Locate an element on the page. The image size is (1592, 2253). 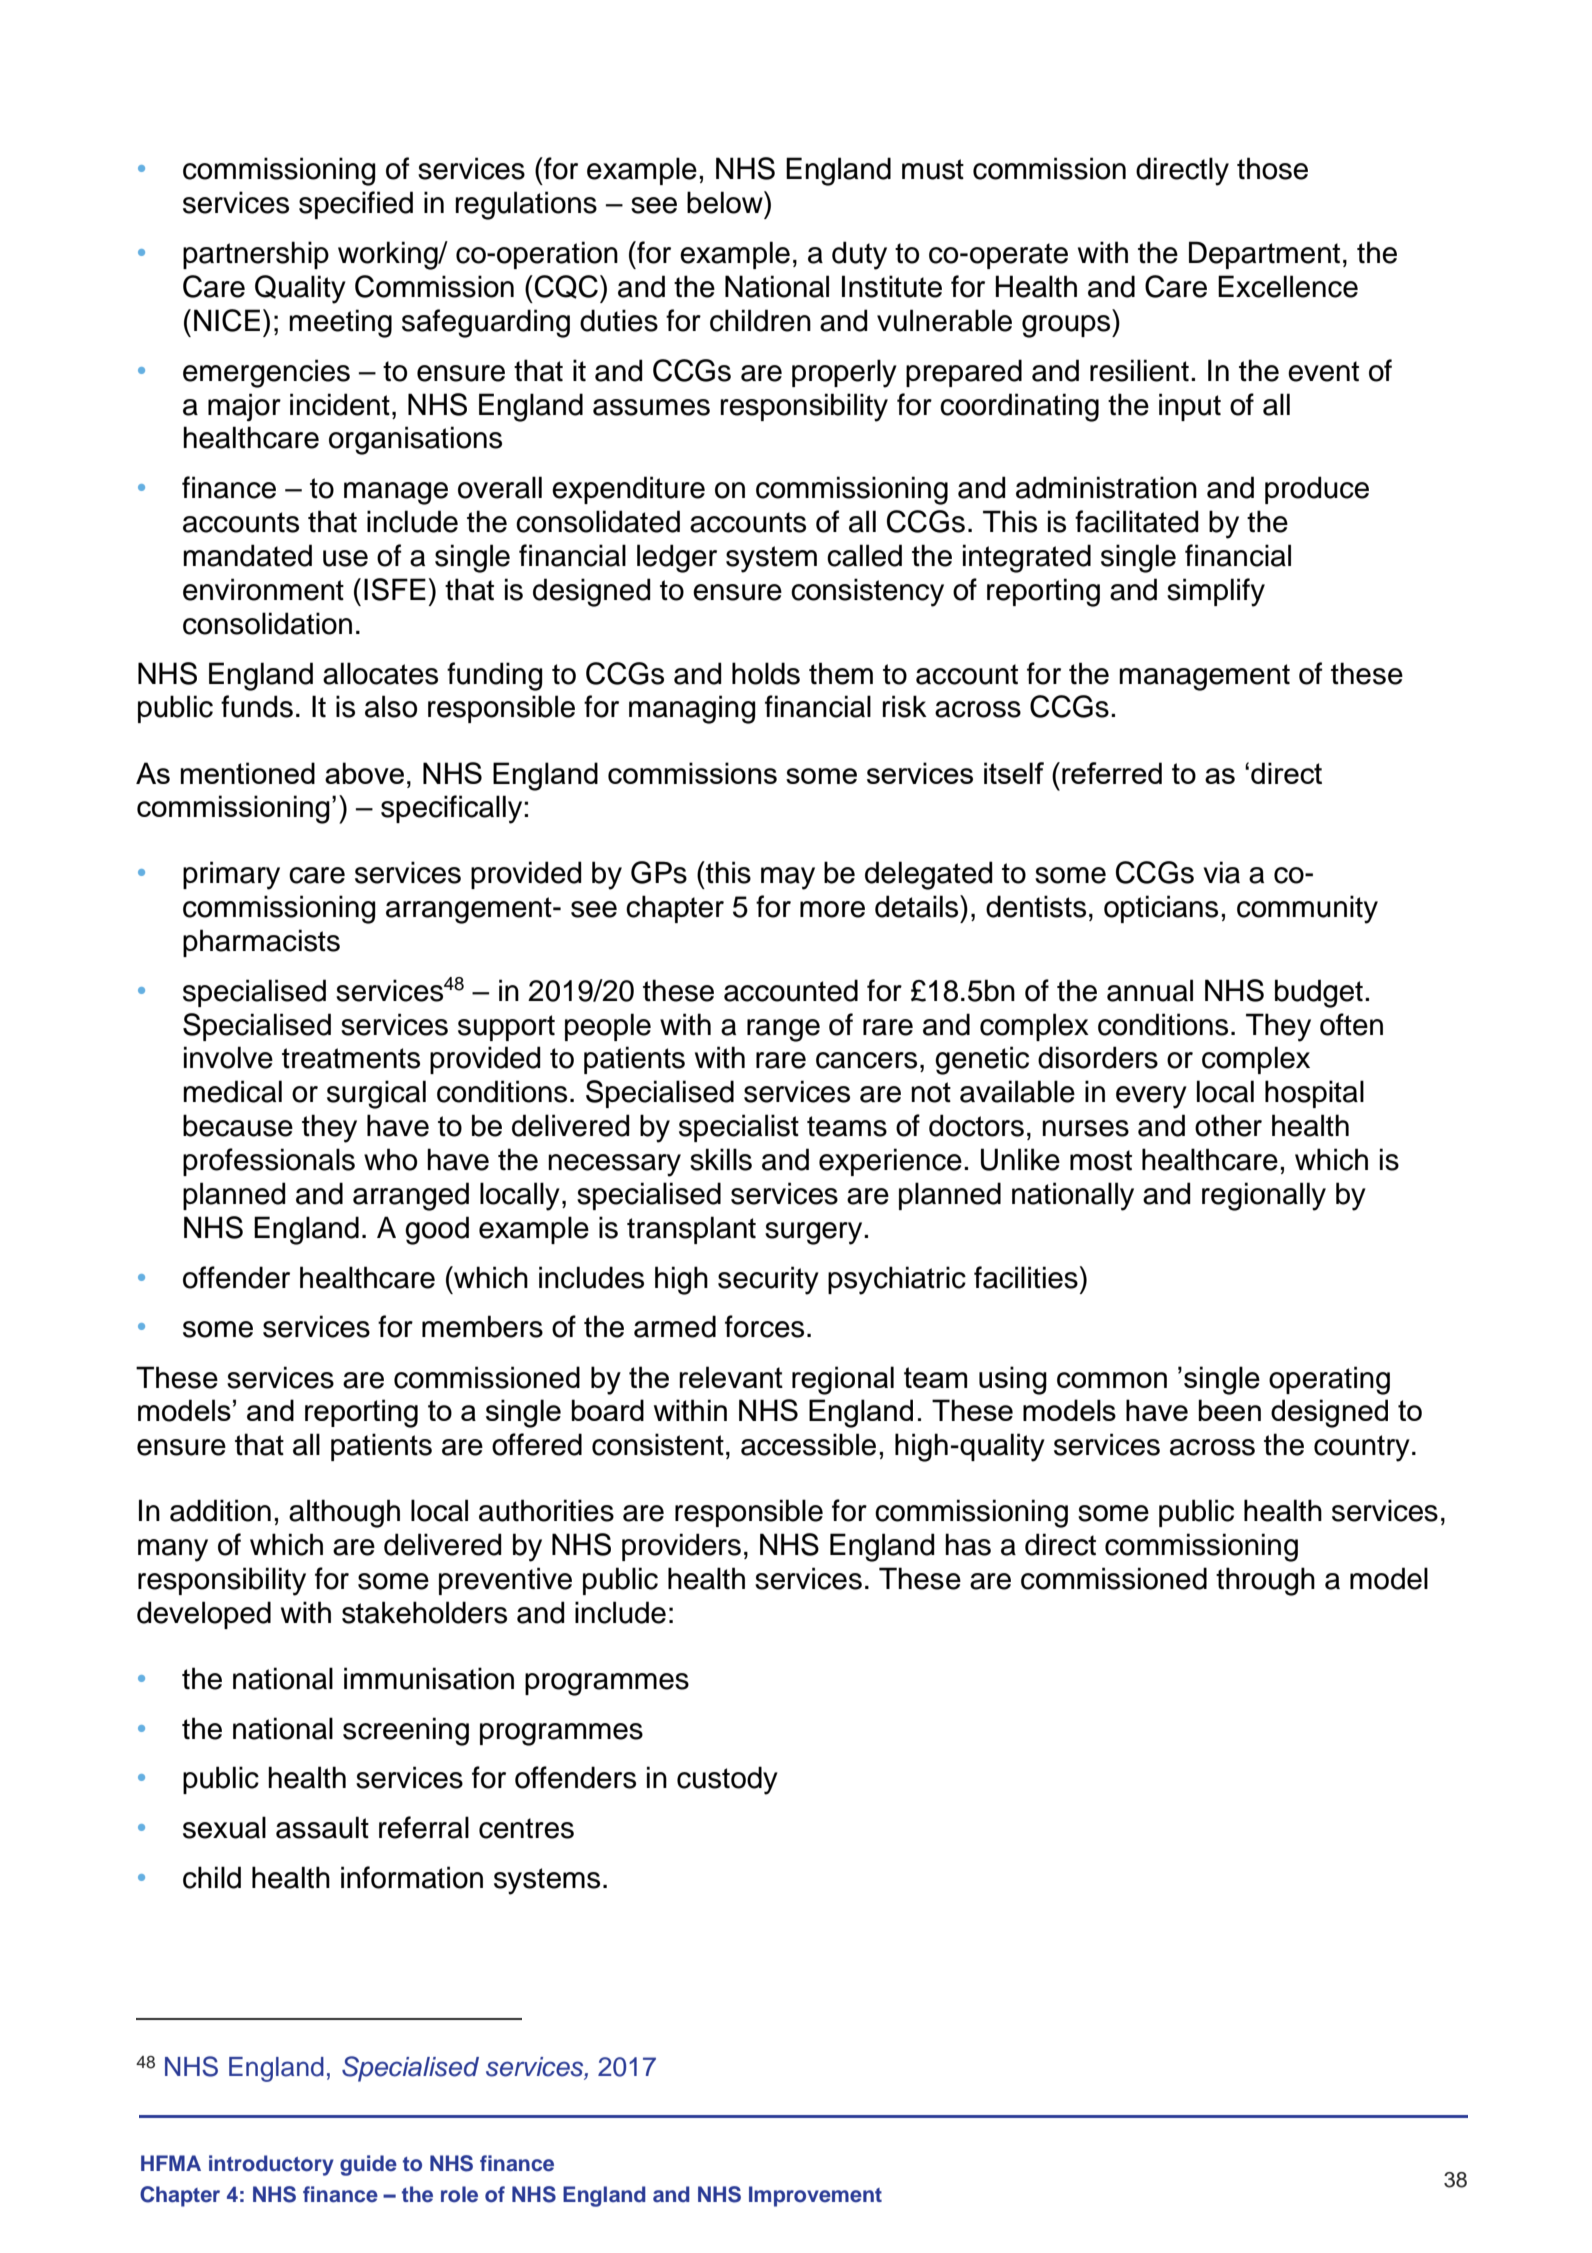
Department is located at coordinates (1264, 255).
